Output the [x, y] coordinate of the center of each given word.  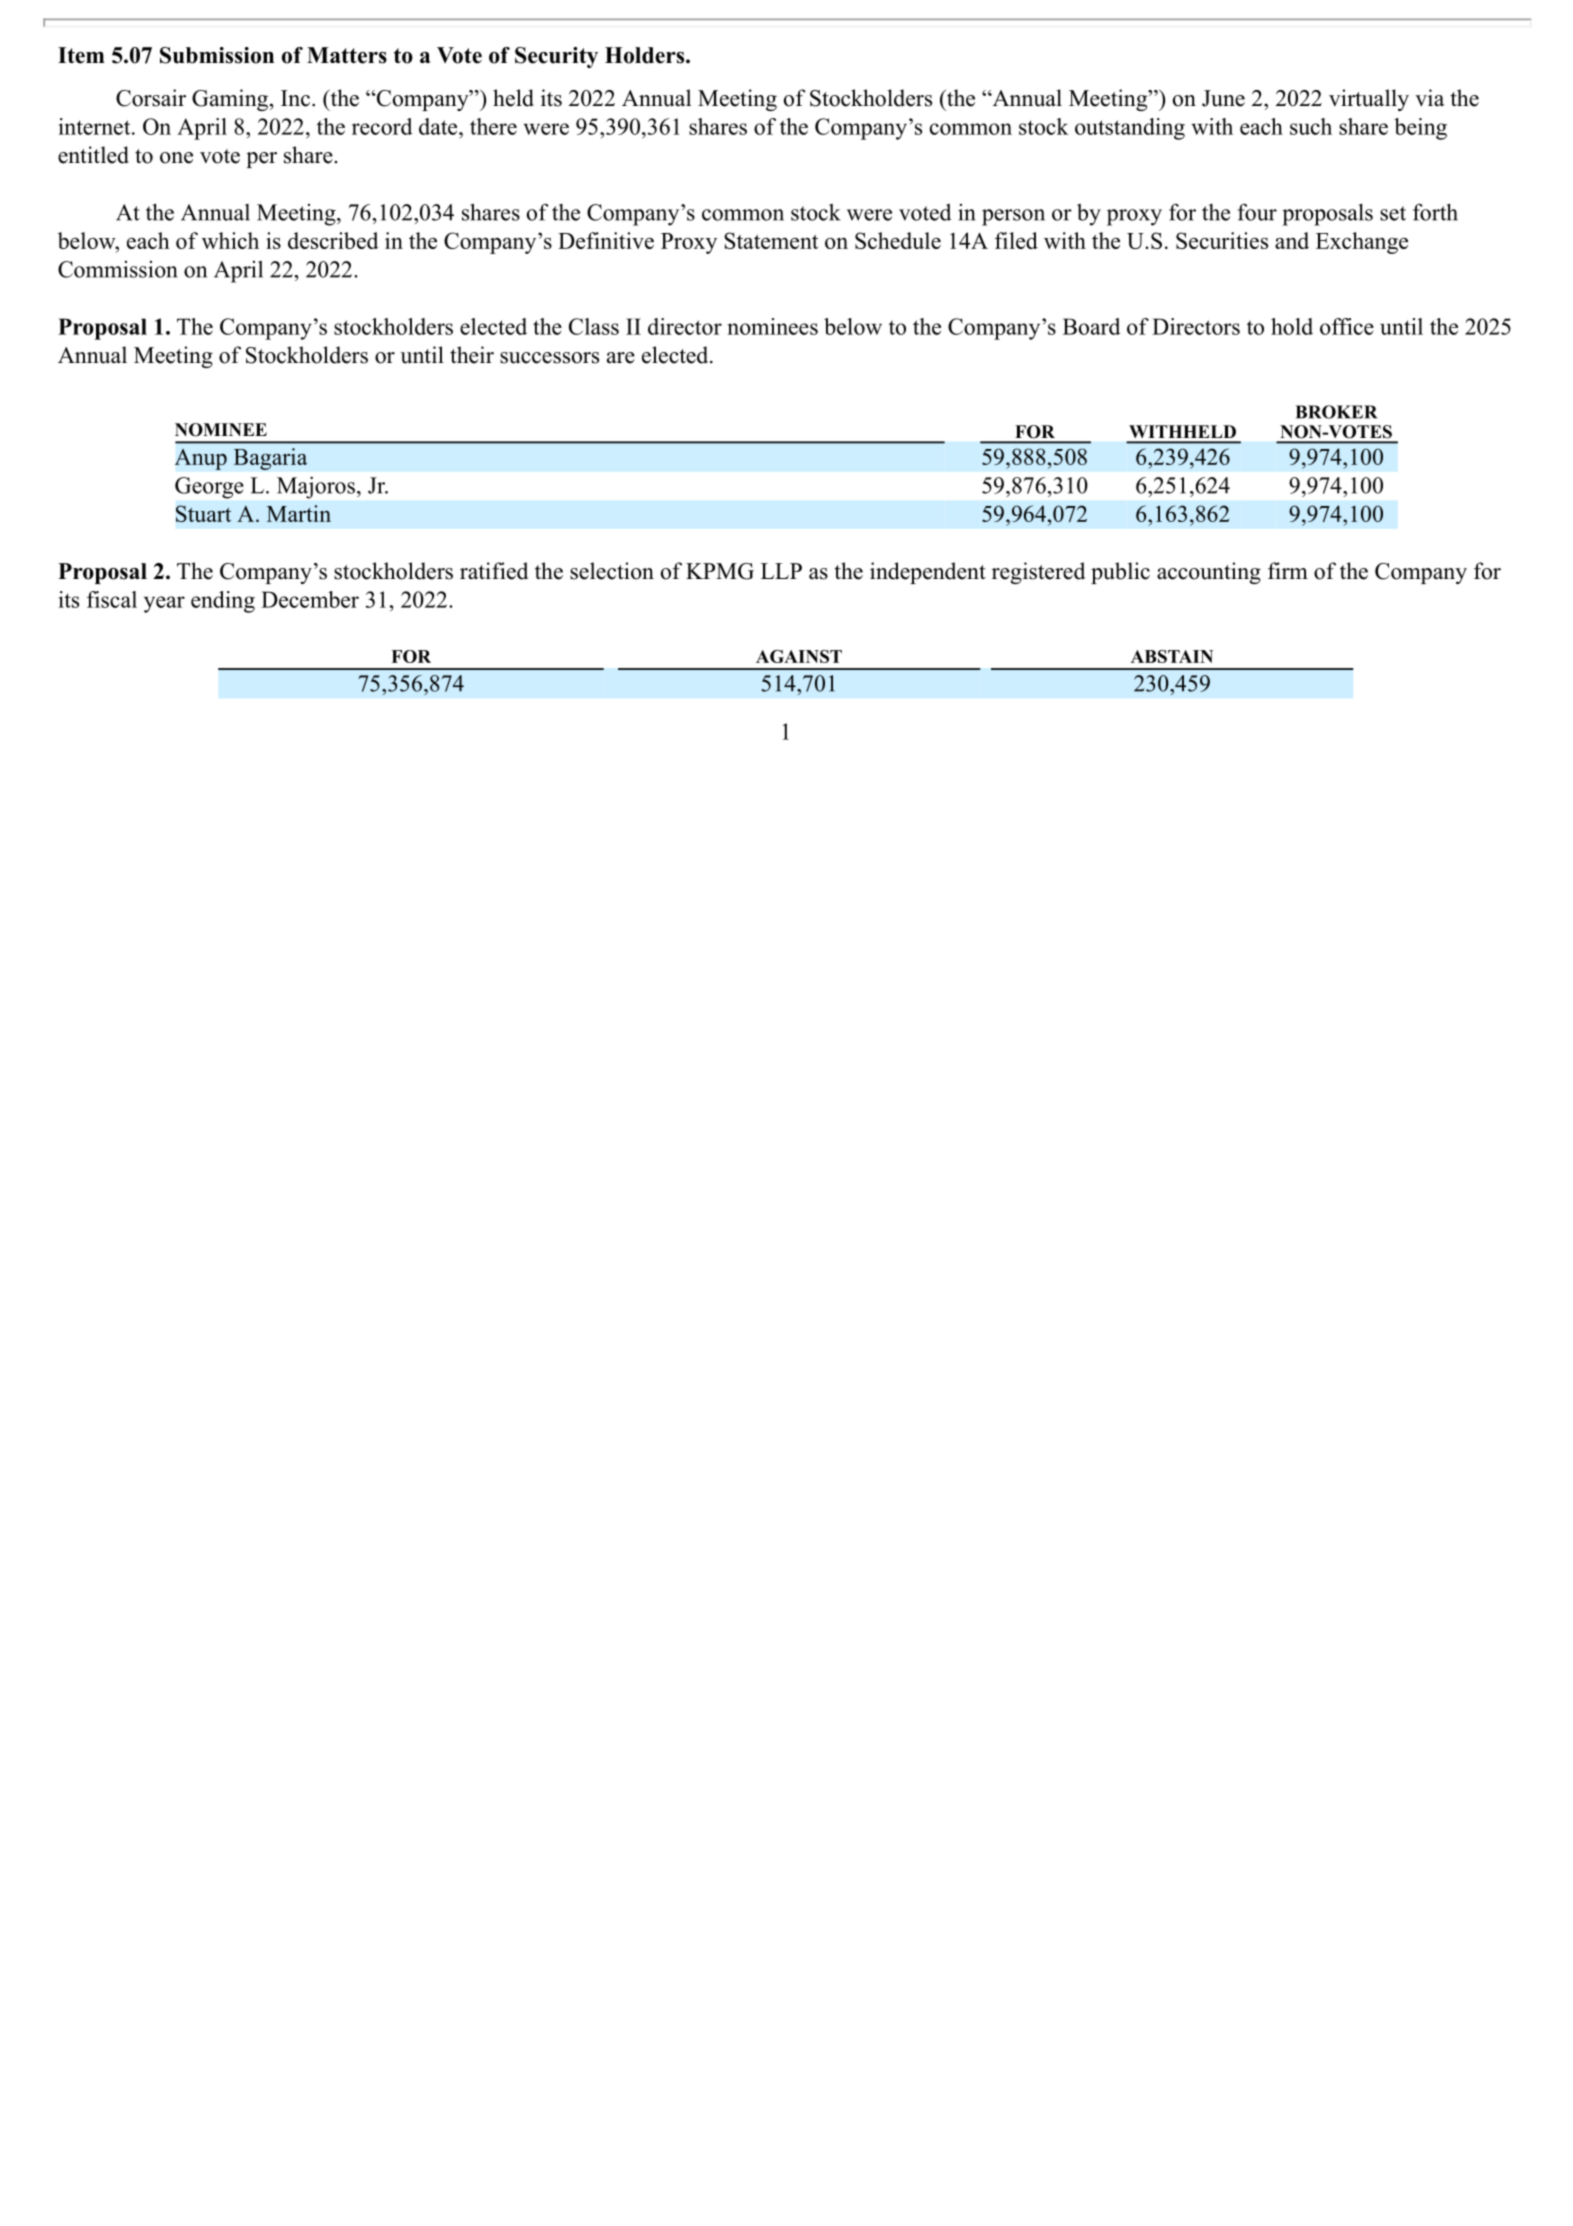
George [209, 488]
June [1223, 98]
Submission [217, 55]
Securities [1222, 240]
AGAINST [799, 656]
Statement [771, 240]
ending [223, 602]
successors [549, 358]
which [230, 240]
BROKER [1336, 412]
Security [556, 57]
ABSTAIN [1172, 656]
